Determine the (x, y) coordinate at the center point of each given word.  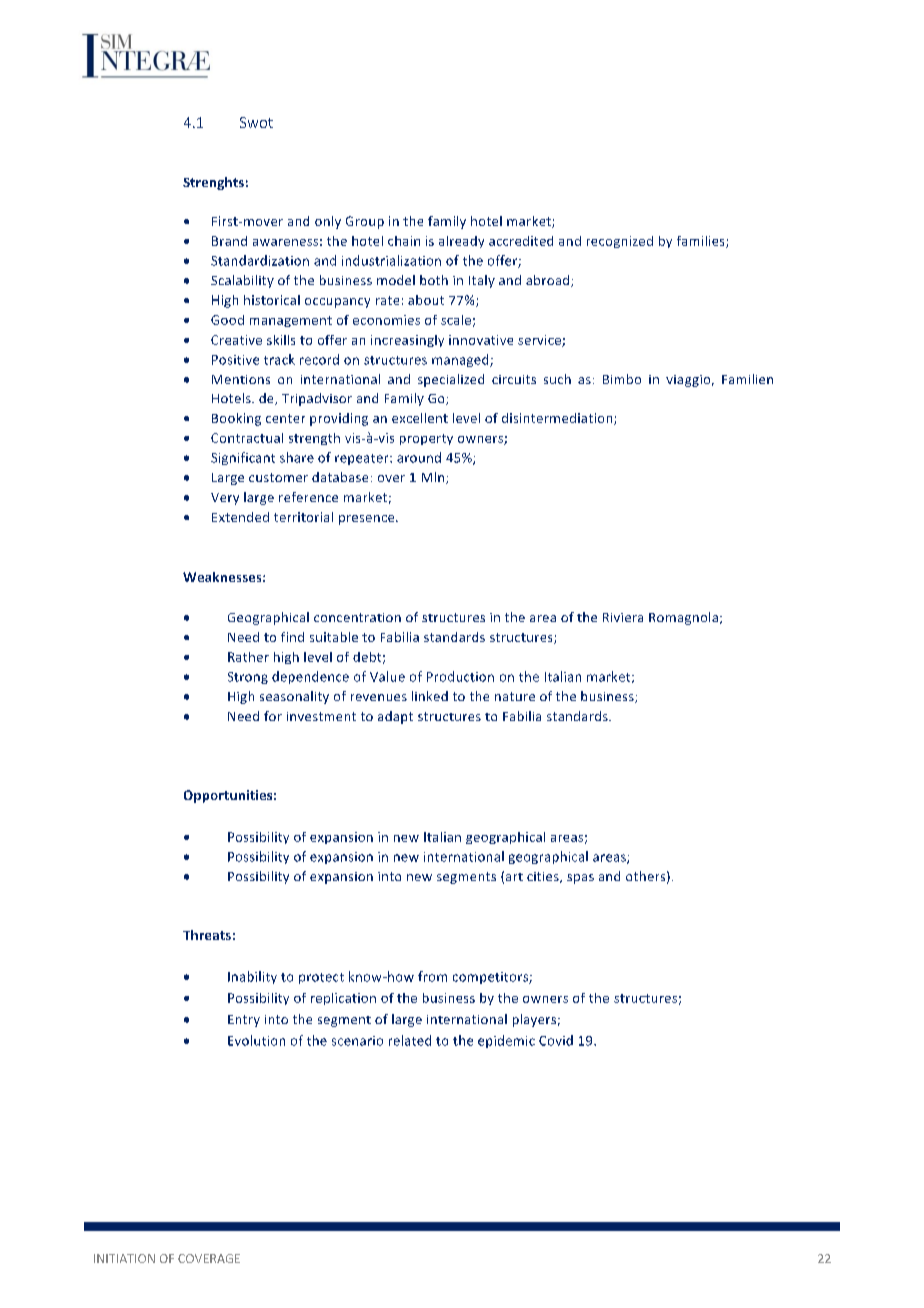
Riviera (623, 617)
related (410, 1040)
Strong (248, 678)
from (432, 976)
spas (580, 879)
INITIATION (124, 1258)
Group (365, 222)
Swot (256, 122)
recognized (620, 242)
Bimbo (622, 379)
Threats (207, 935)
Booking (236, 419)
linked (430, 696)
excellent (420, 418)
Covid (556, 1040)
